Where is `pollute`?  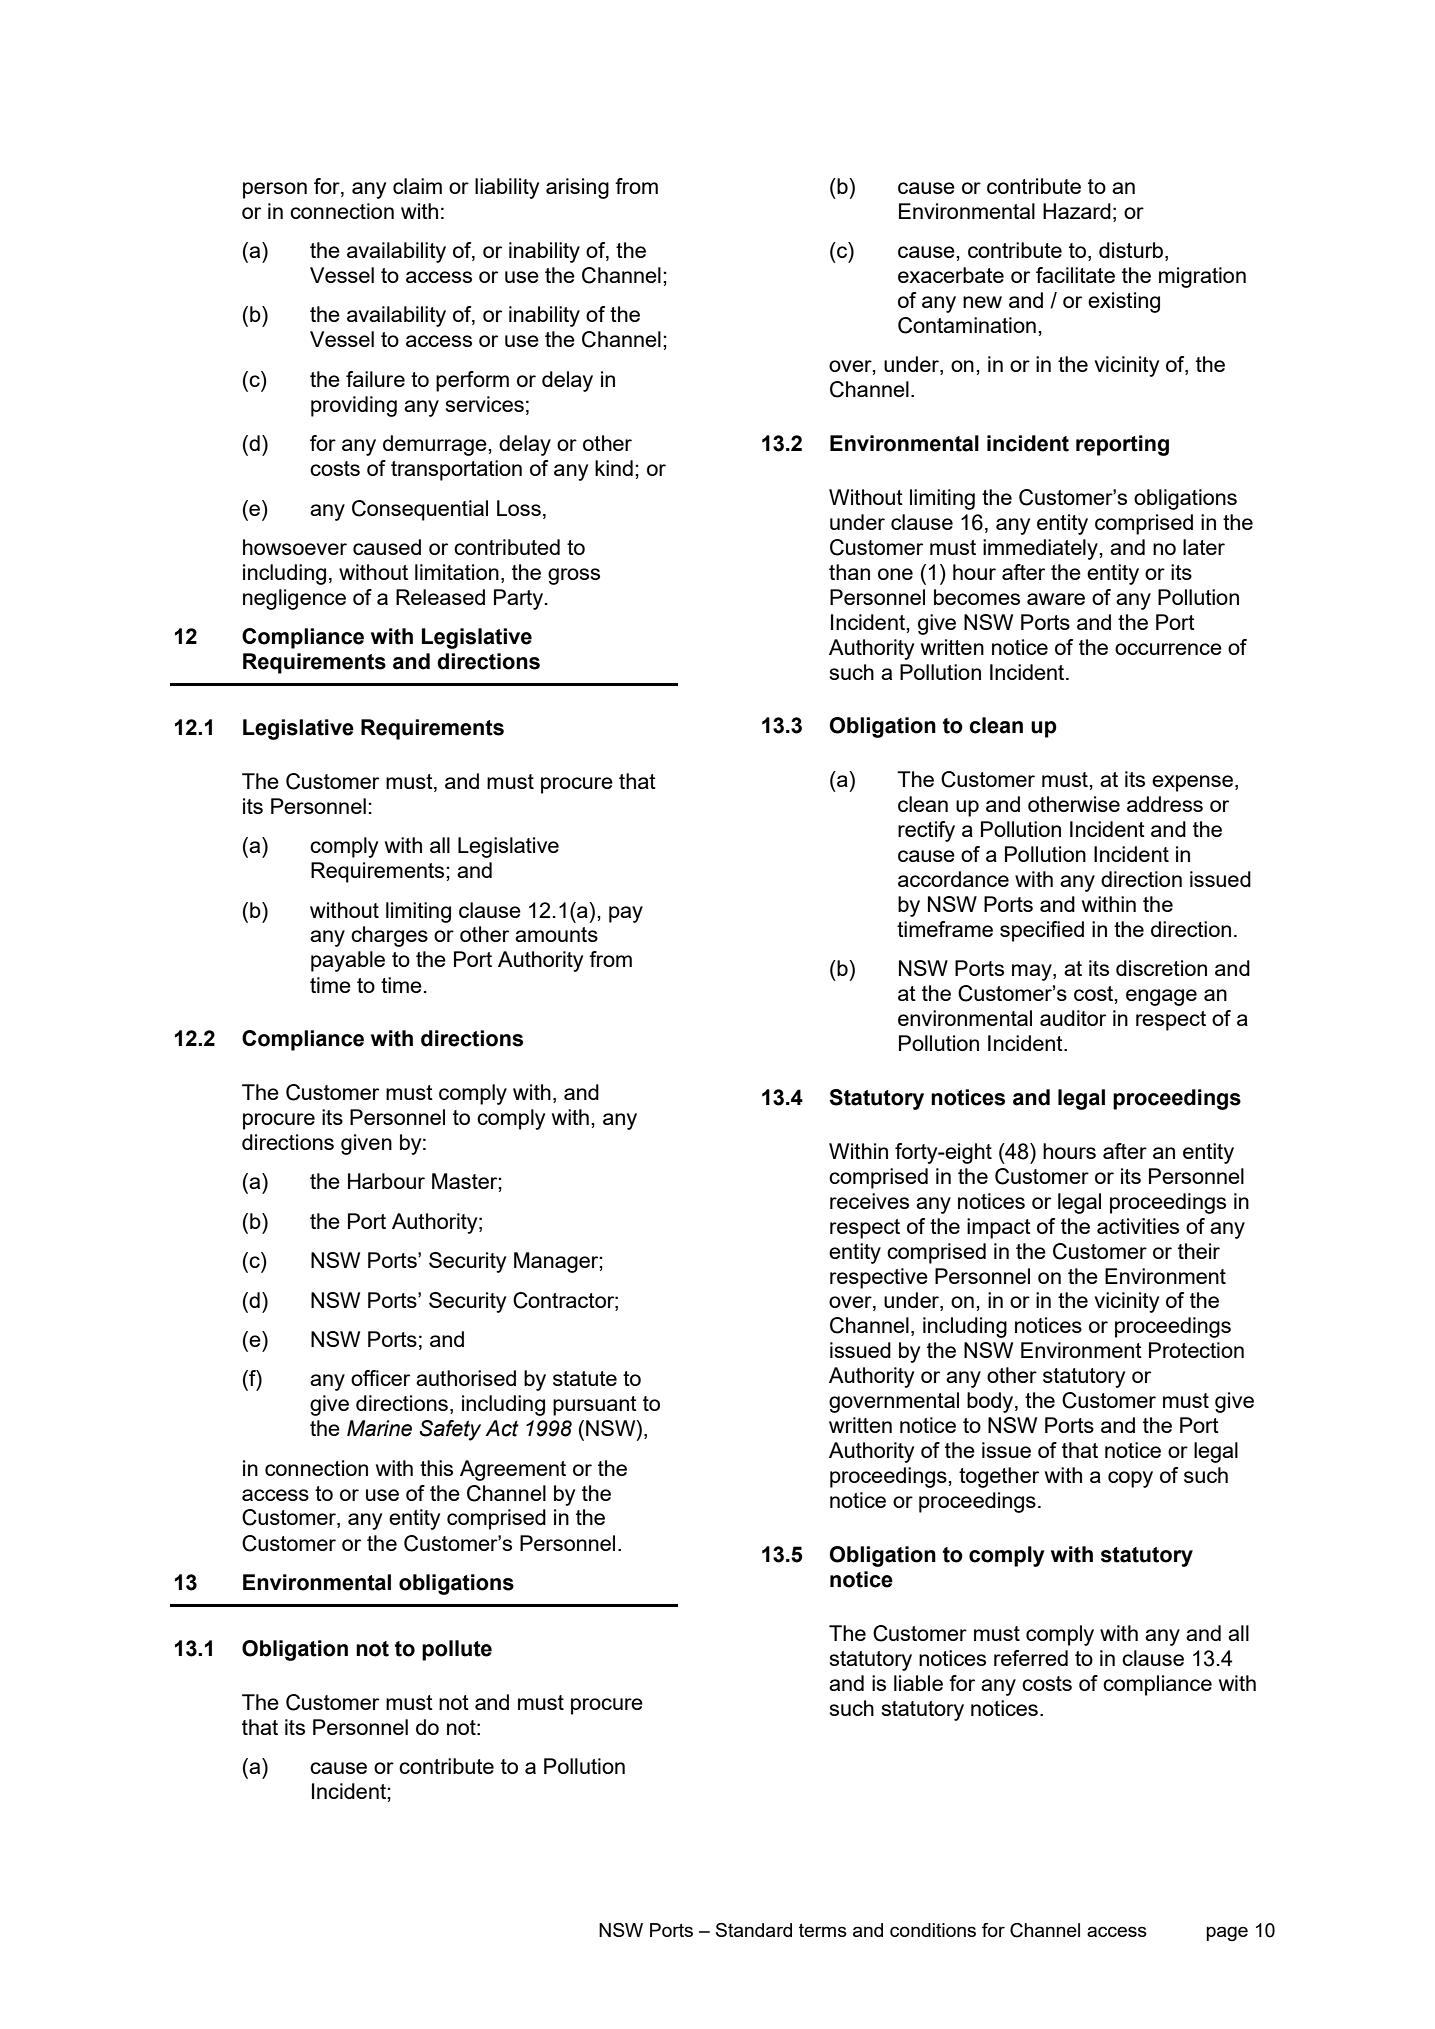
pollute is located at coordinates (457, 1650).
